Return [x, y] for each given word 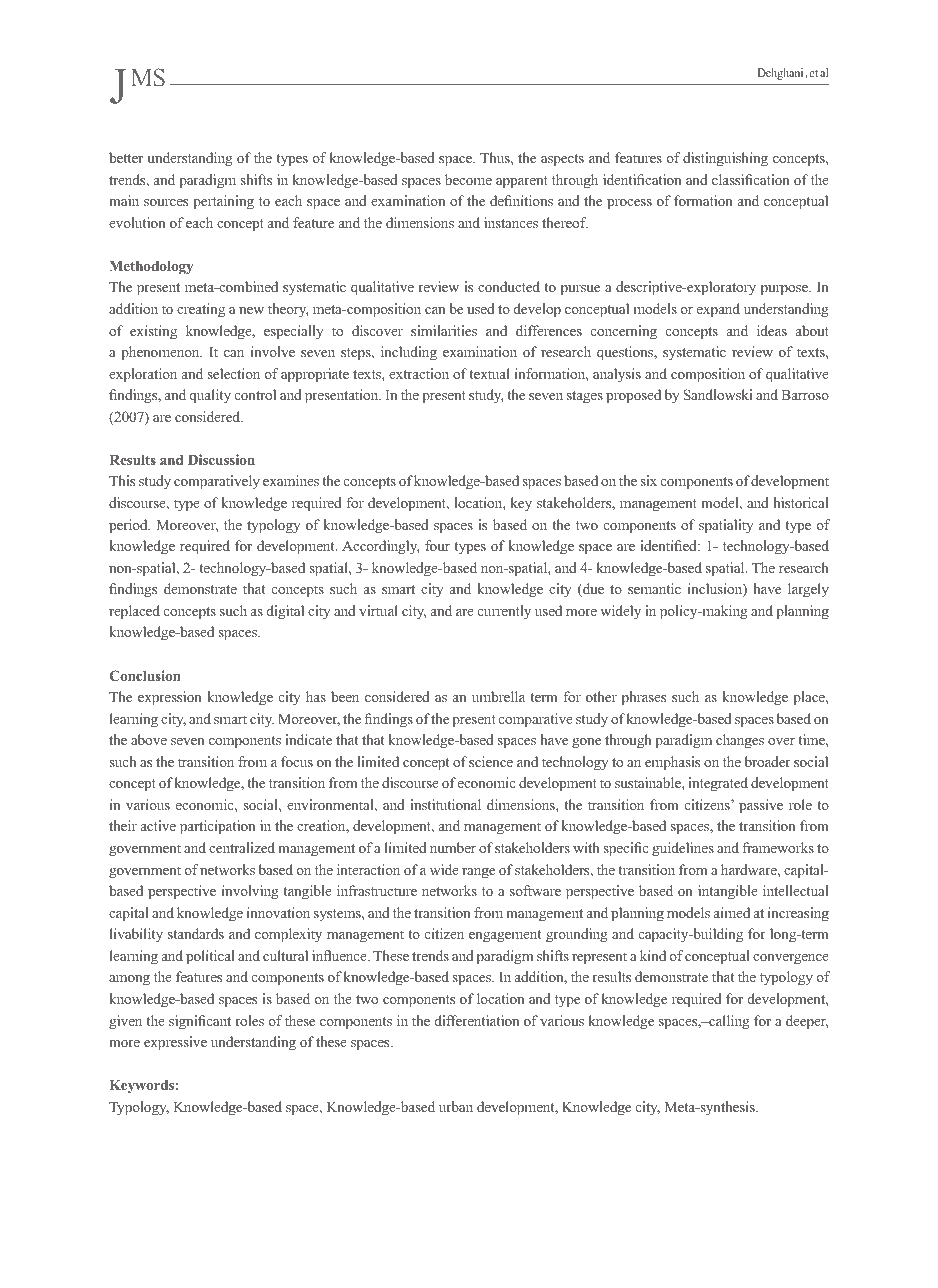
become [468, 179]
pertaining [223, 202]
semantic [654, 588]
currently [504, 612]
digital [285, 612]
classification [751, 179]
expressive [175, 1043]
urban [456, 1106]
